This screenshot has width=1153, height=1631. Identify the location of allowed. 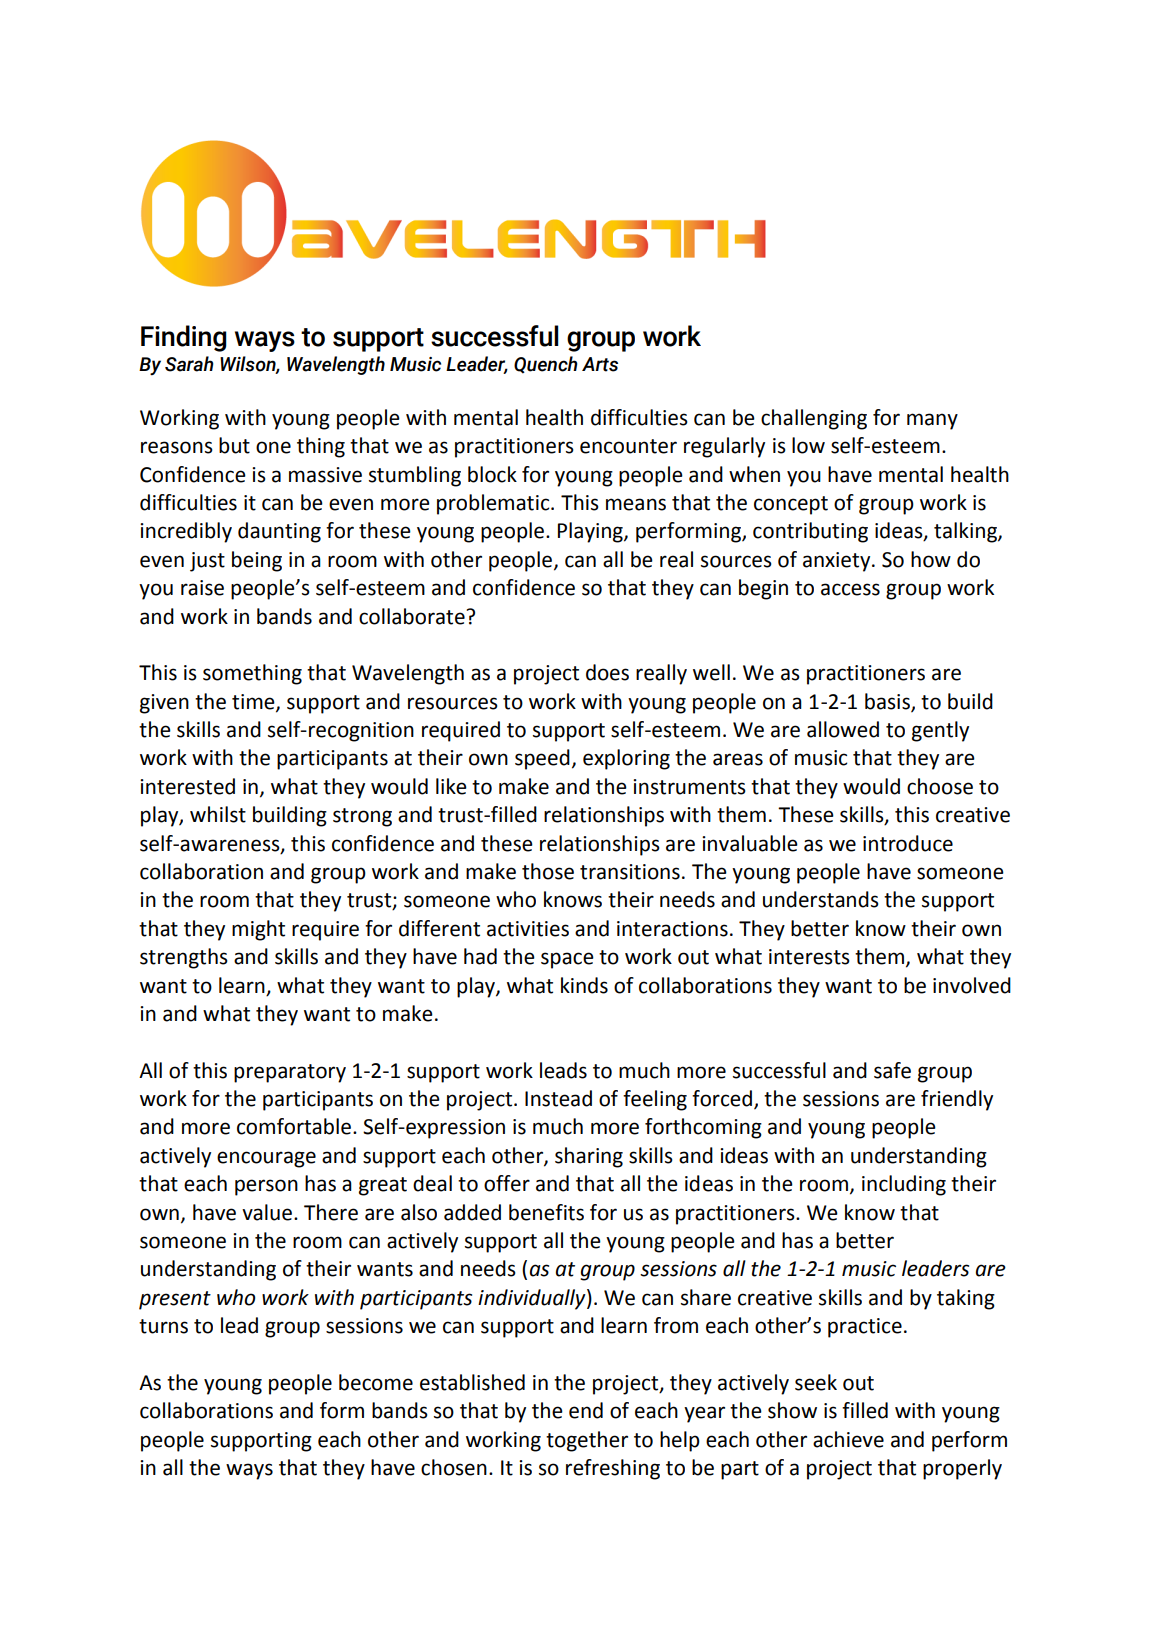
(843, 729).
